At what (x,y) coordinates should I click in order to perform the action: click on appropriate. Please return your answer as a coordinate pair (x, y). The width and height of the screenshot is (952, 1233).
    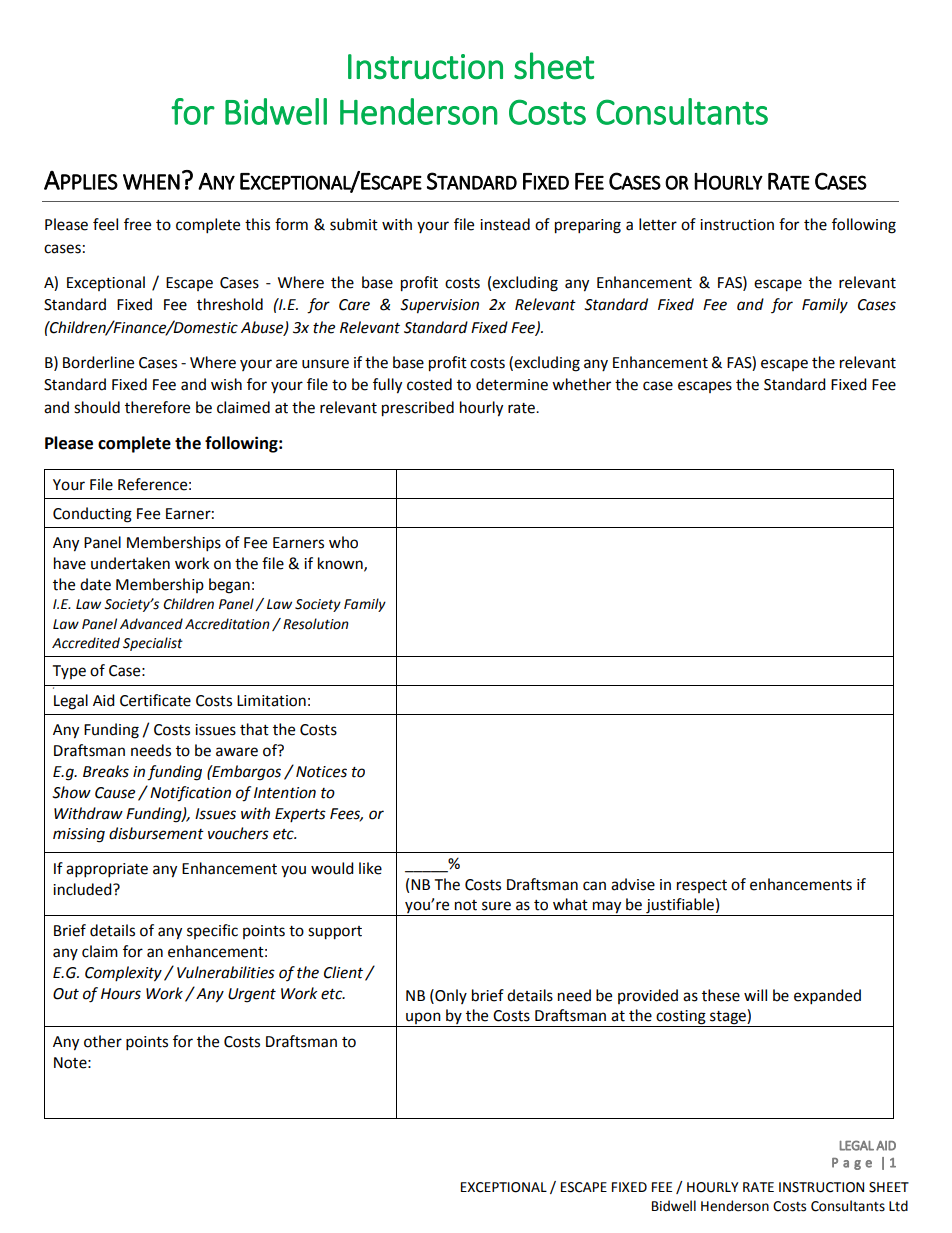
    Looking at the image, I should click on (107, 870).
